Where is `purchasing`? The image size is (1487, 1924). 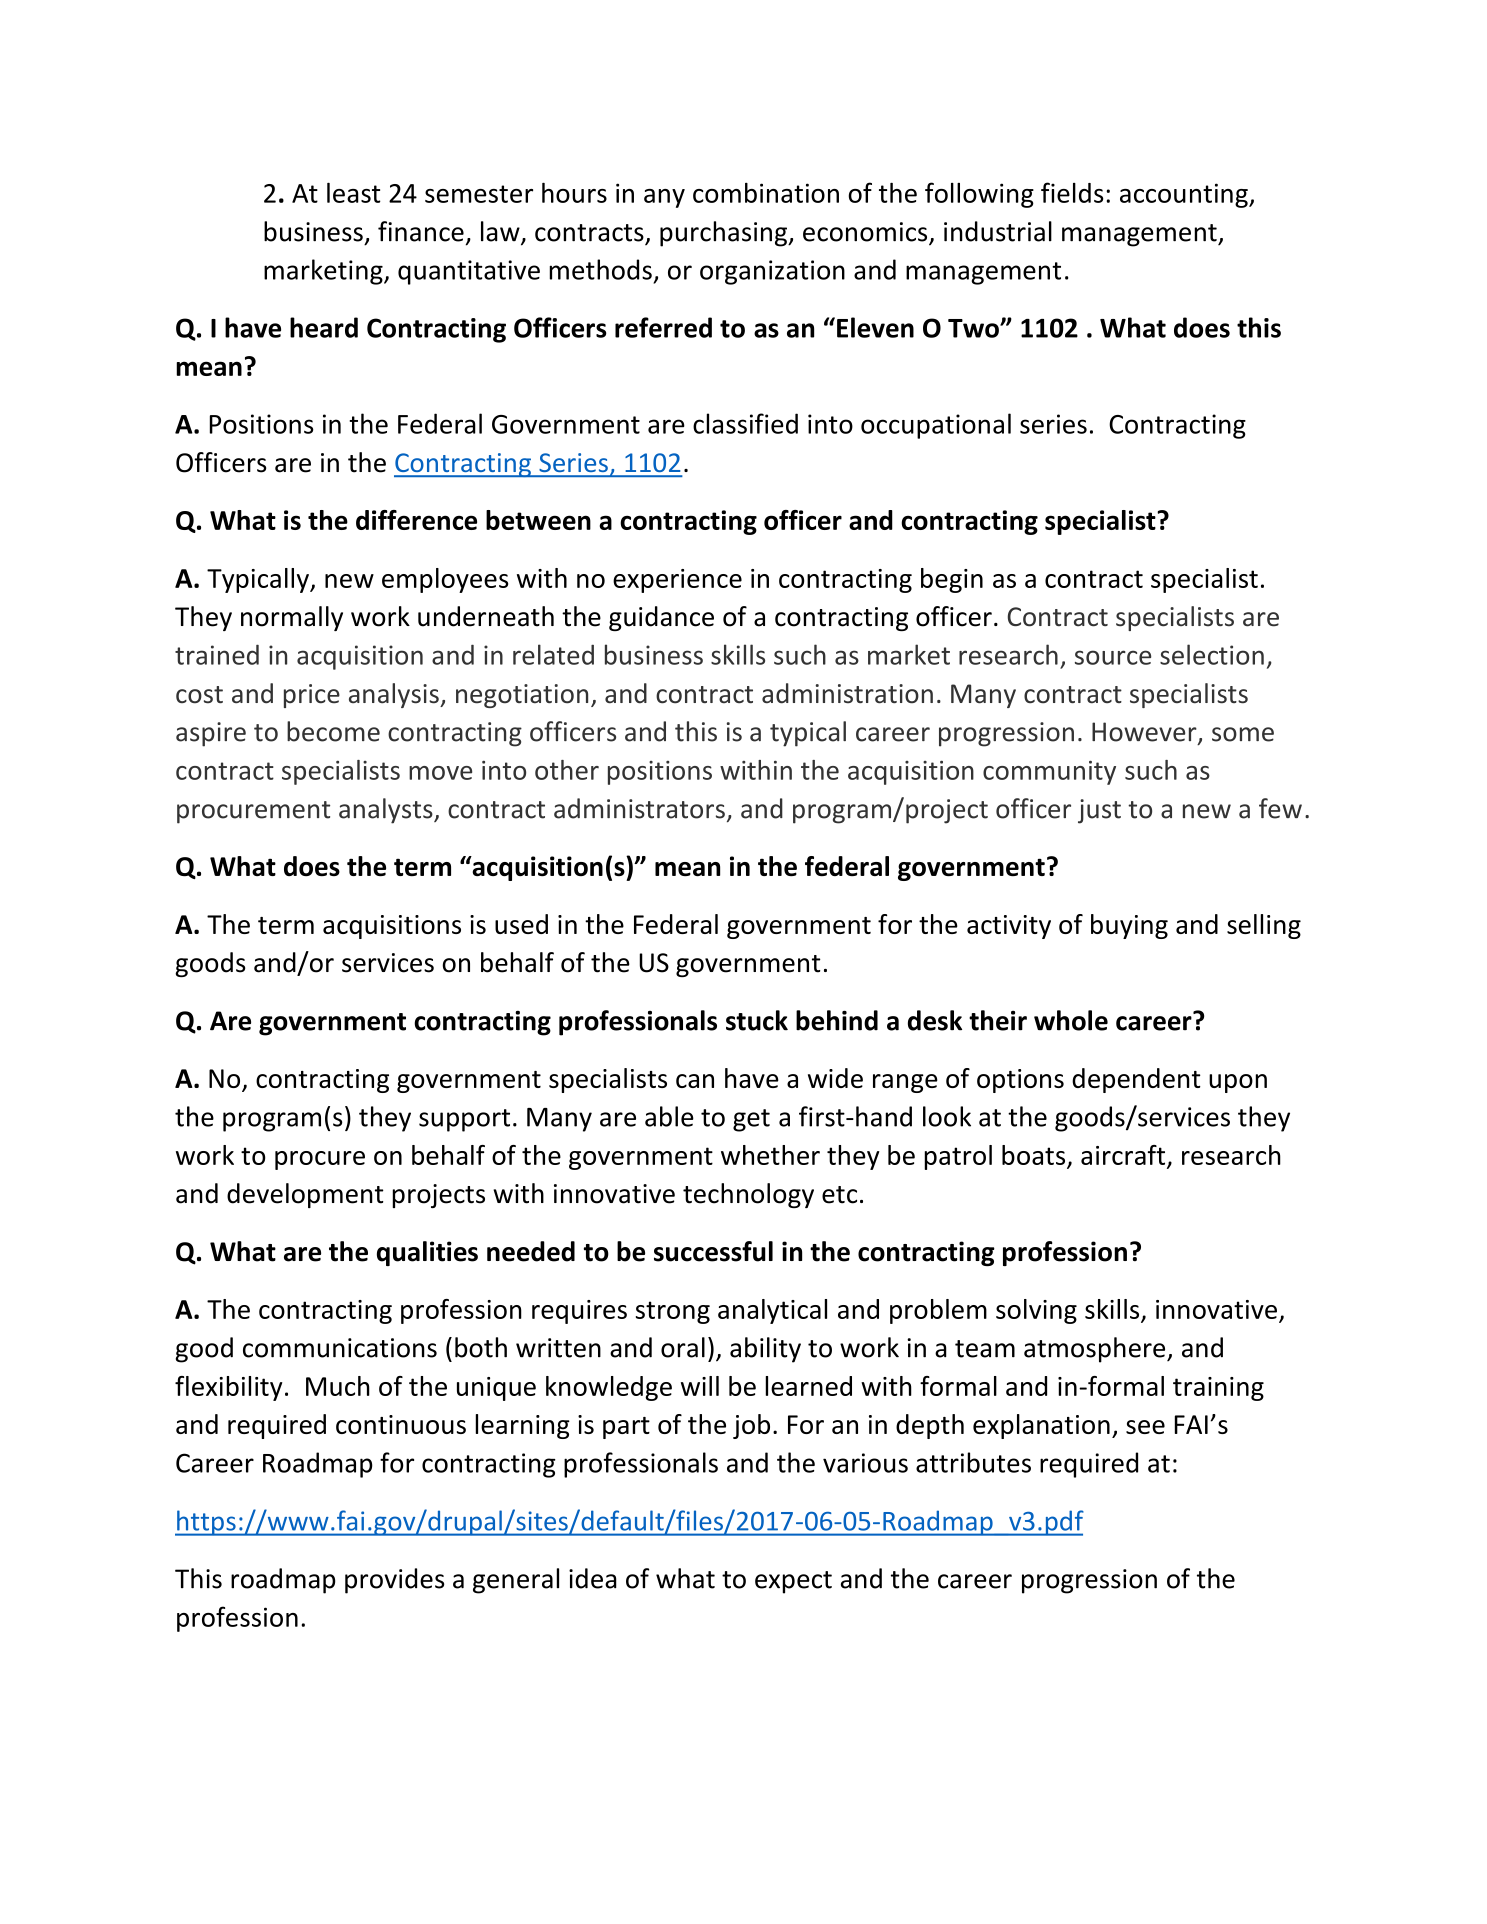
purchasing is located at coordinates (724, 234).
